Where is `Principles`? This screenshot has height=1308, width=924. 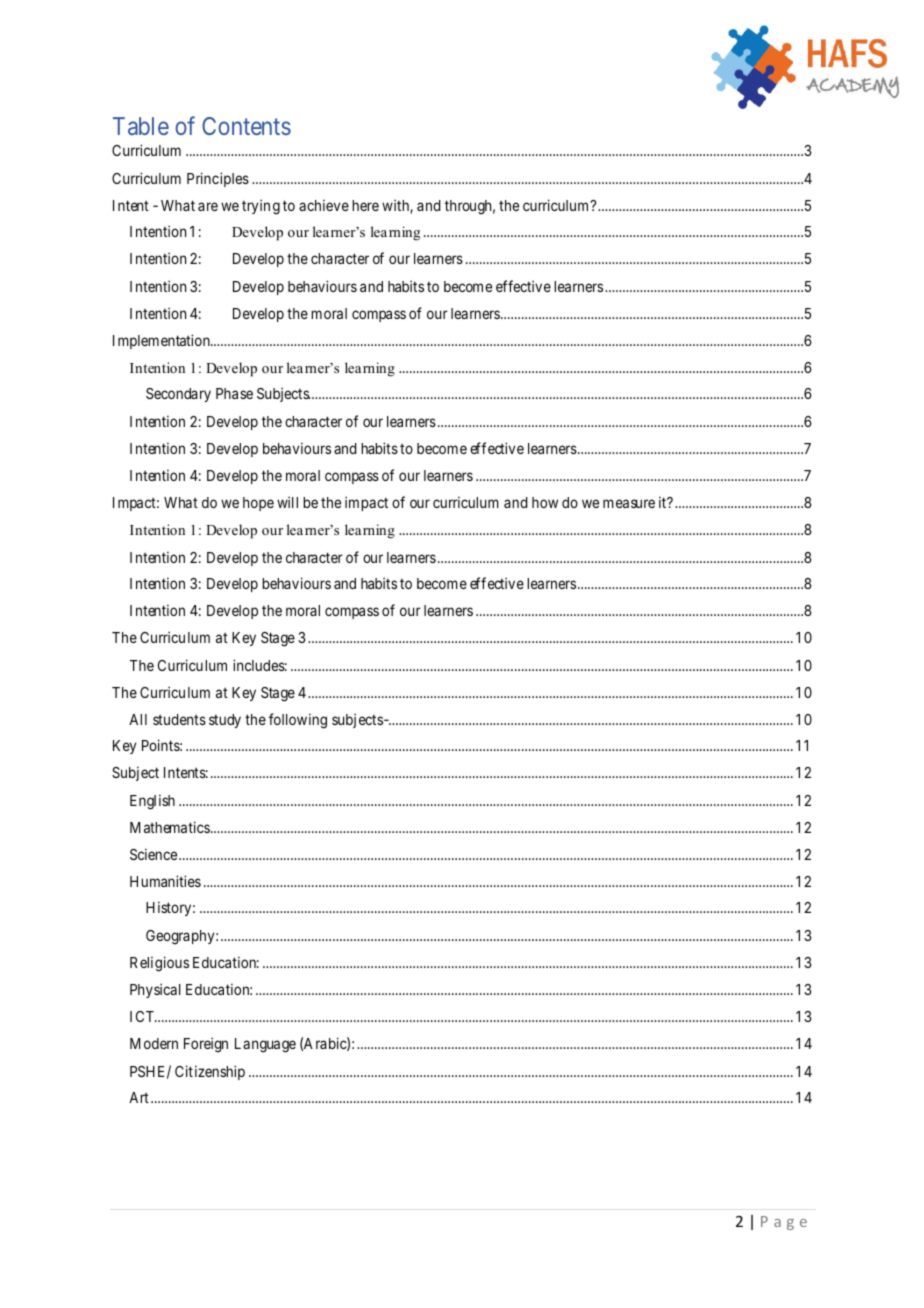 Principles is located at coordinates (218, 179).
